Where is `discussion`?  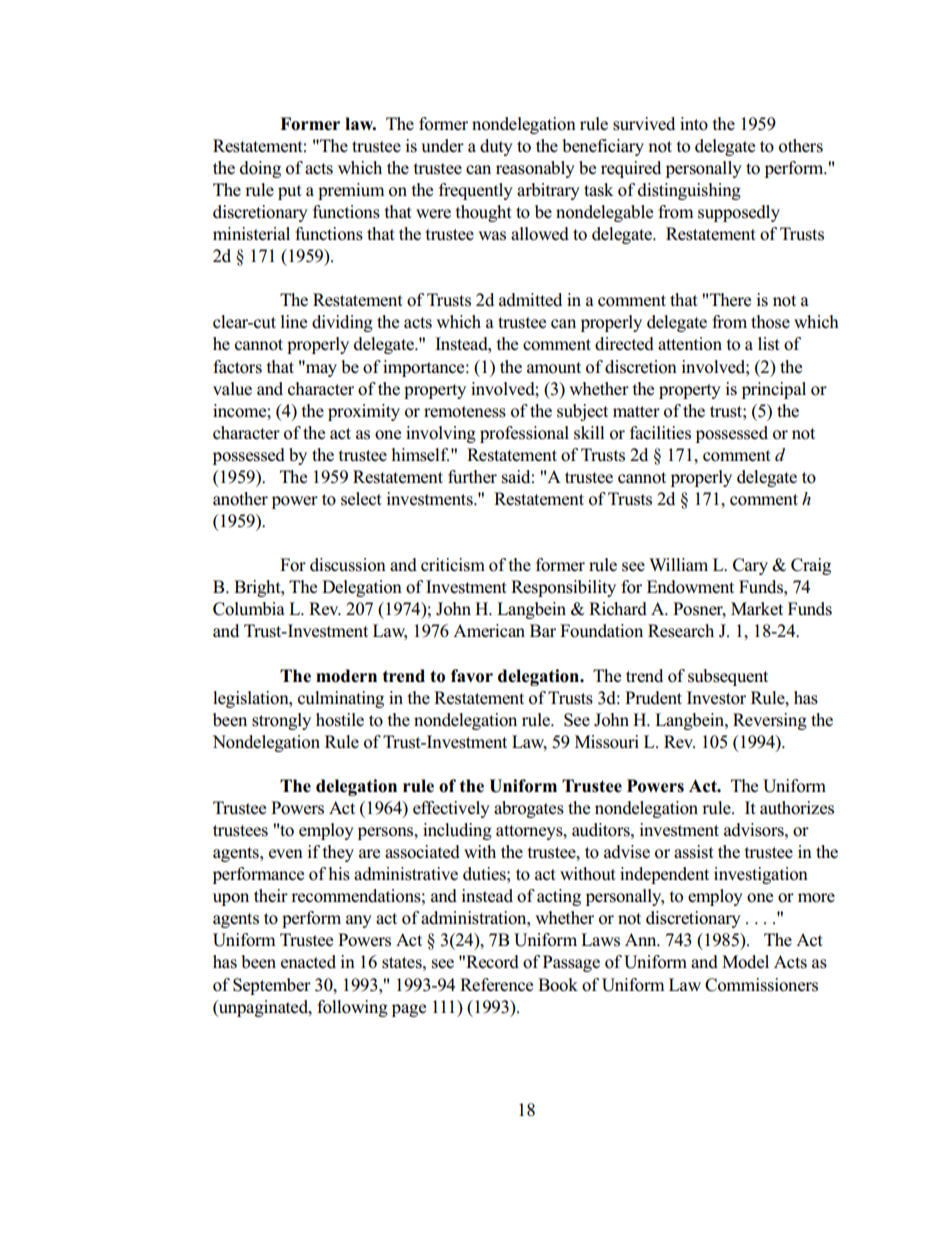 discussion is located at coordinates (348, 565).
